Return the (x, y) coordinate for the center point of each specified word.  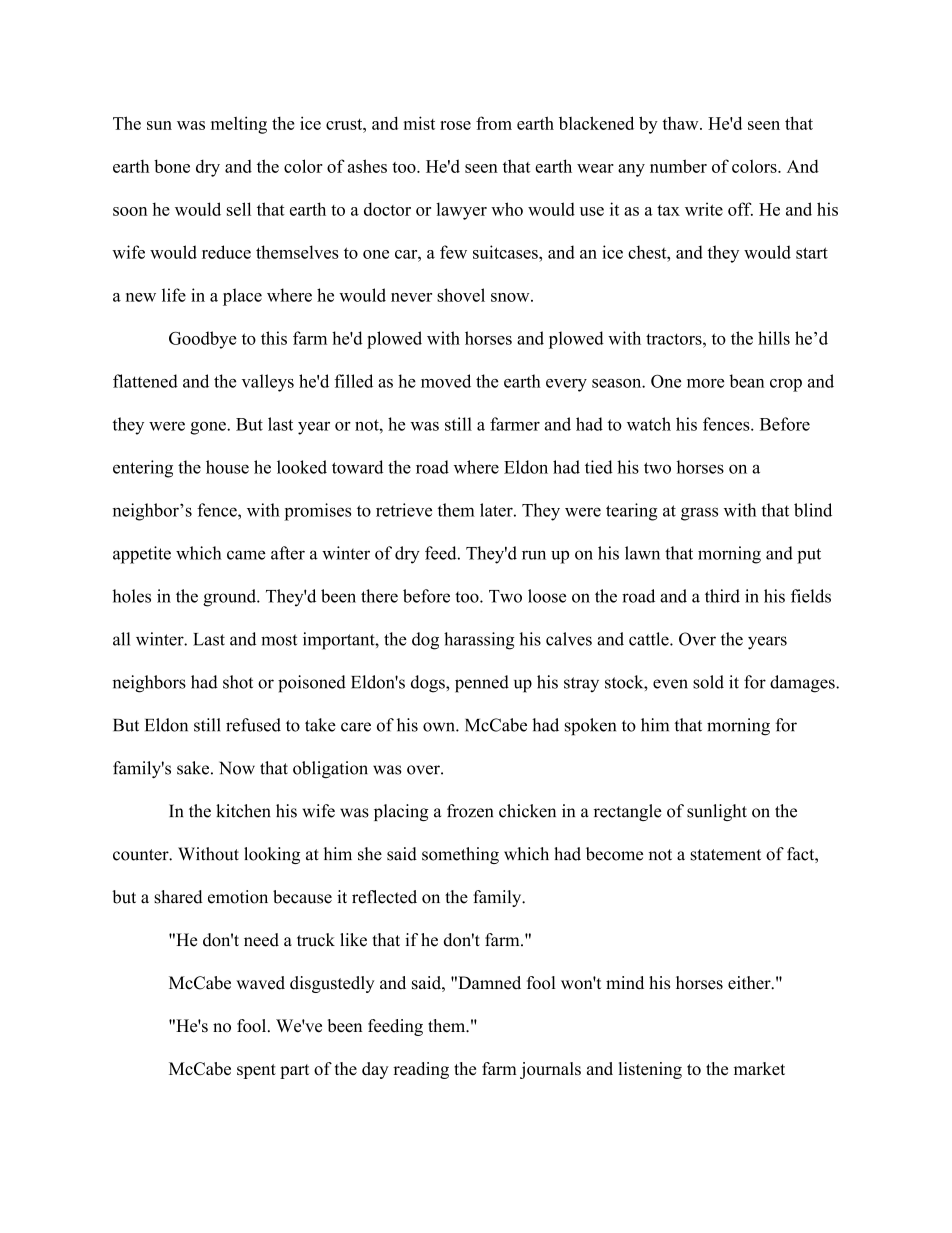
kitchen (243, 811)
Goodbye (203, 340)
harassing (479, 641)
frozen (470, 811)
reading (421, 1070)
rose (455, 125)
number (678, 166)
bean (747, 381)
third (722, 596)
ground (230, 598)
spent (256, 1071)
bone (172, 166)
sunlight (717, 812)
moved (446, 381)
